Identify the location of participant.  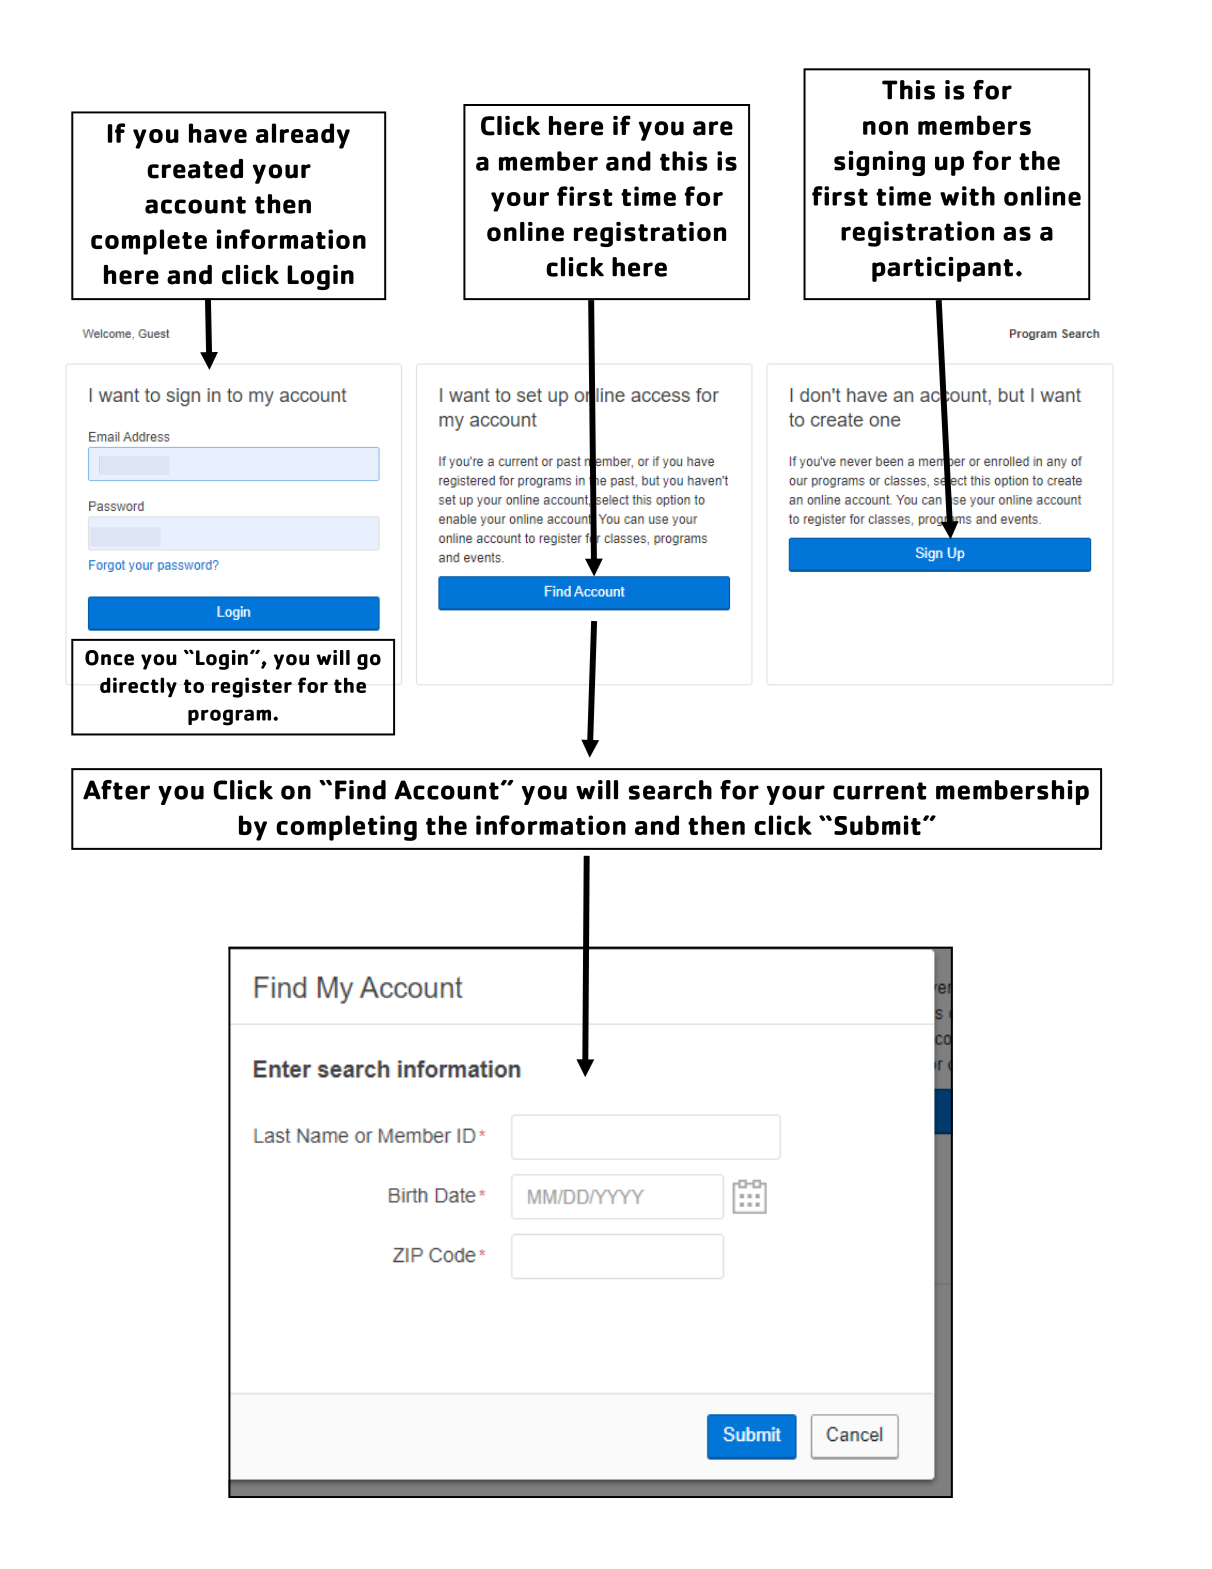
(942, 269).
